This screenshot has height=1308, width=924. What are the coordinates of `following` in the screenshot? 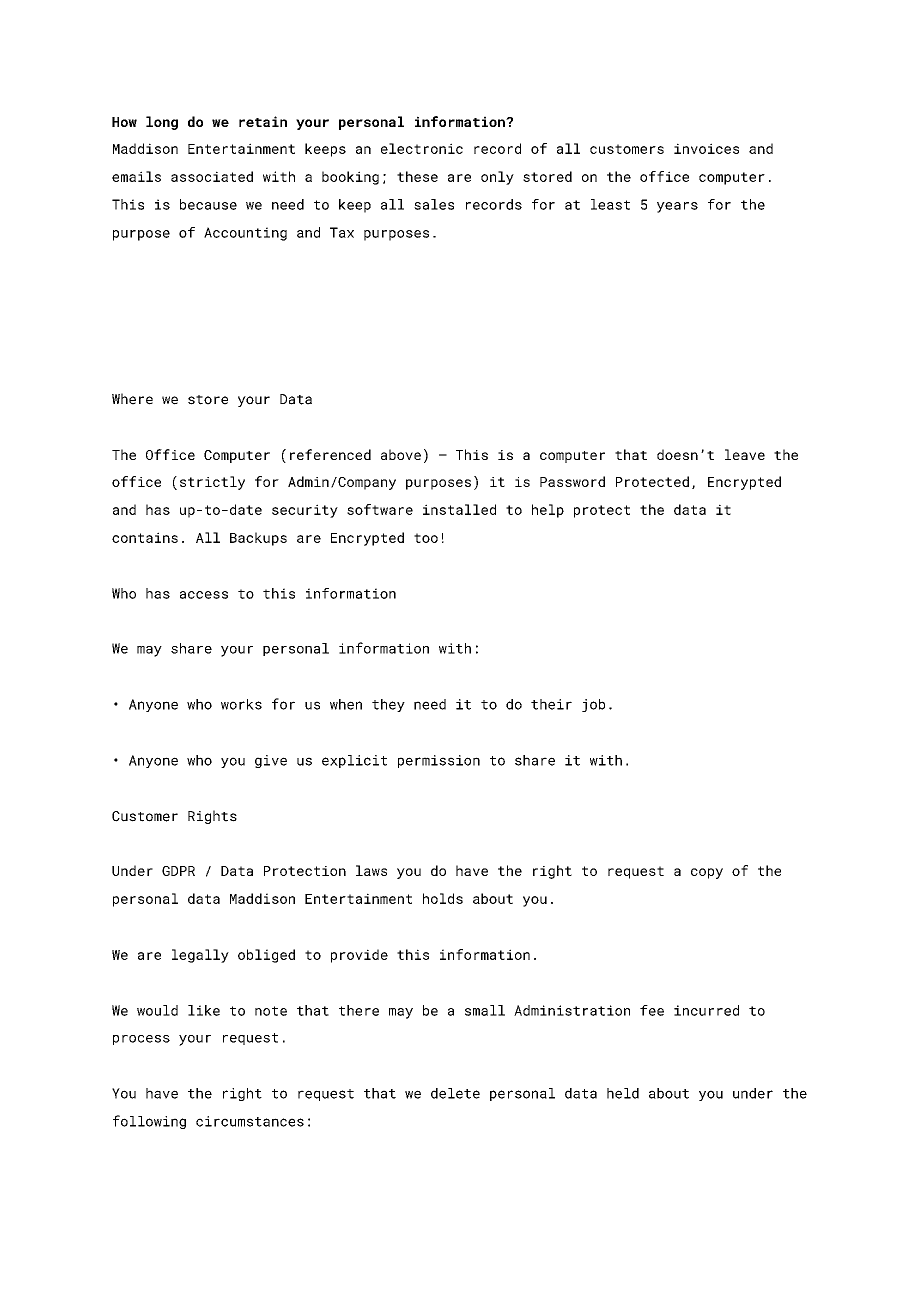 It's located at (149, 1122).
